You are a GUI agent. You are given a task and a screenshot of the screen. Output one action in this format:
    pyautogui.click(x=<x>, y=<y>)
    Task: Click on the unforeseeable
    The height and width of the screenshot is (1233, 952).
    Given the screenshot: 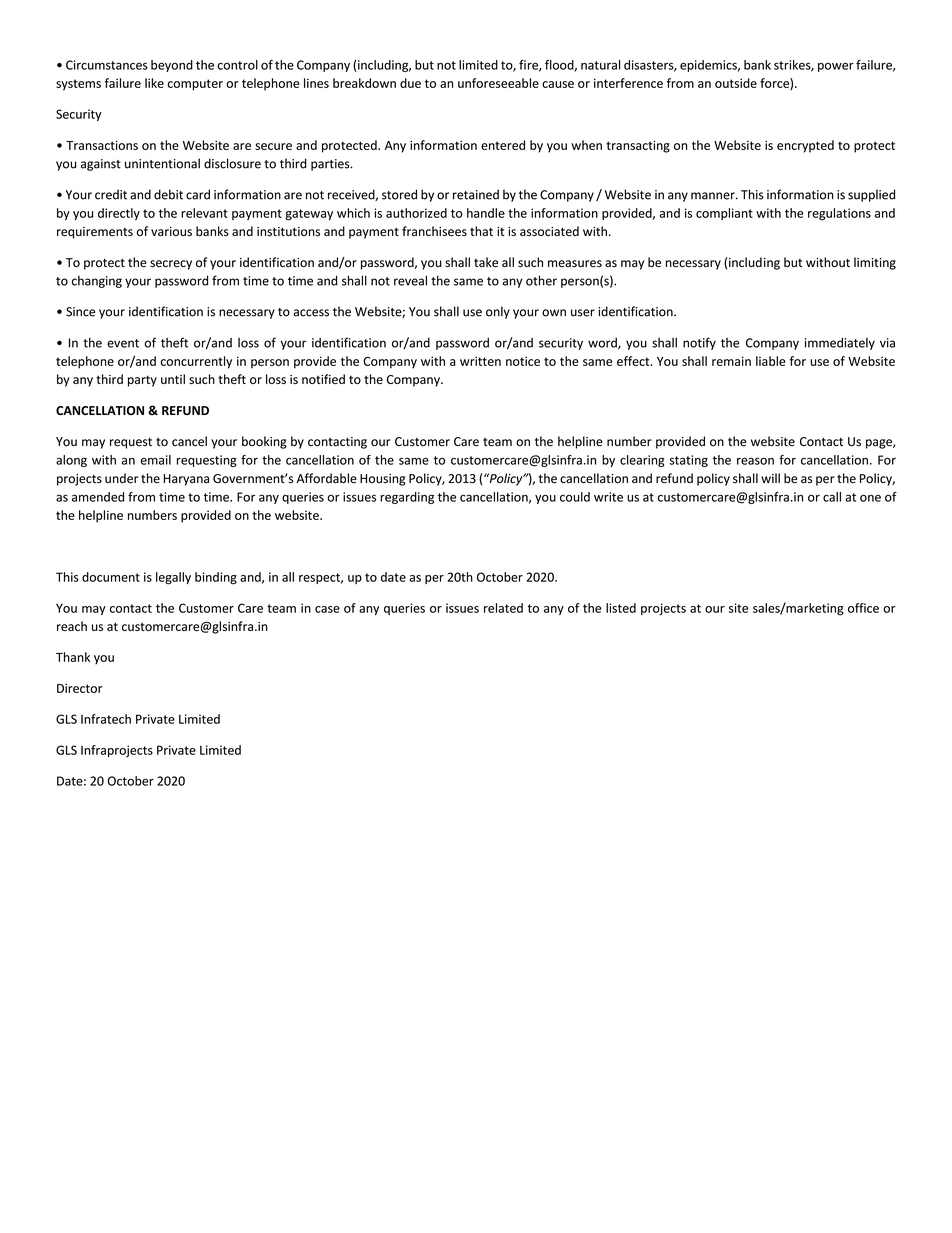 What is the action you would take?
    pyautogui.click(x=498, y=83)
